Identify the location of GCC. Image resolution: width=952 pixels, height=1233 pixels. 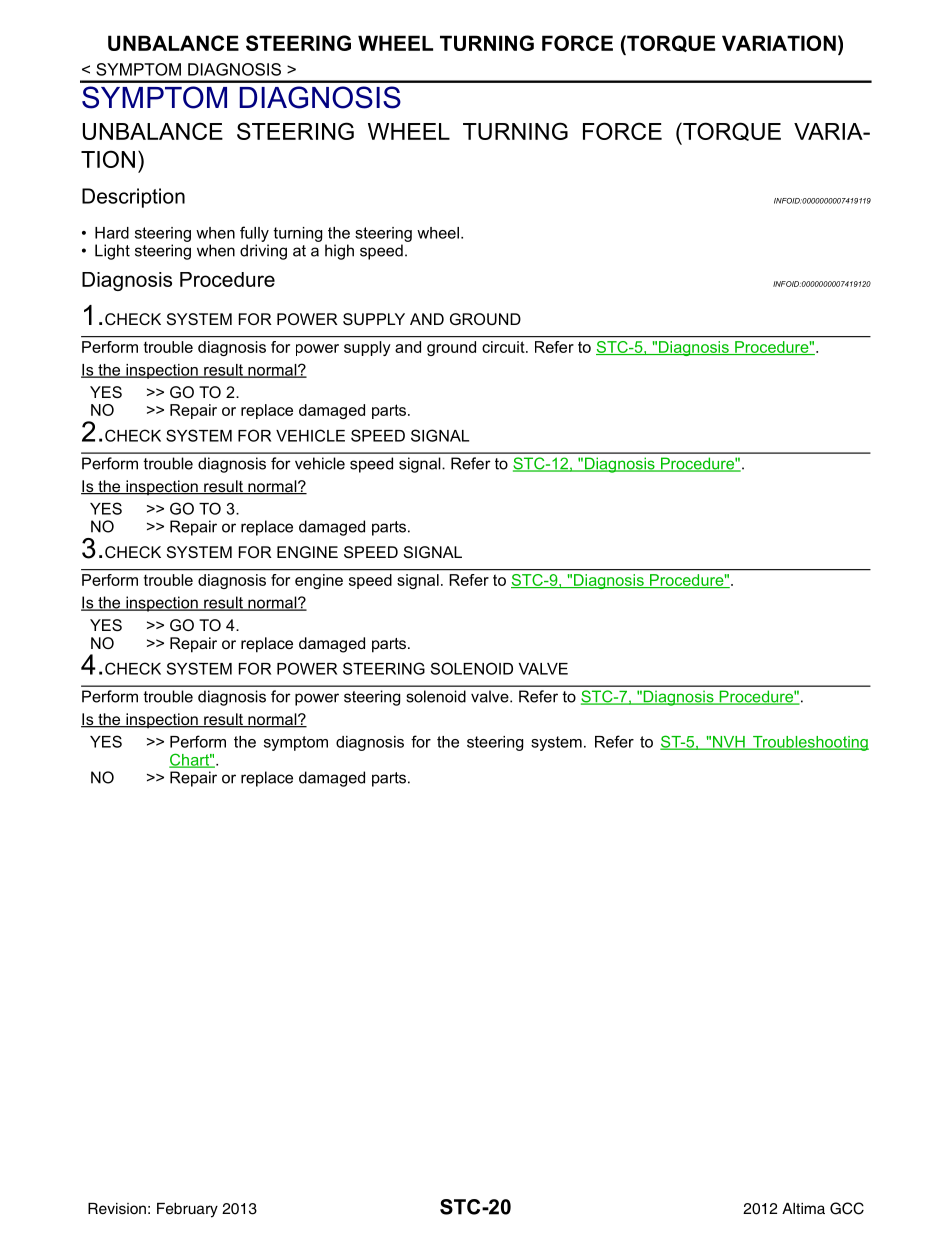
(847, 1208).
